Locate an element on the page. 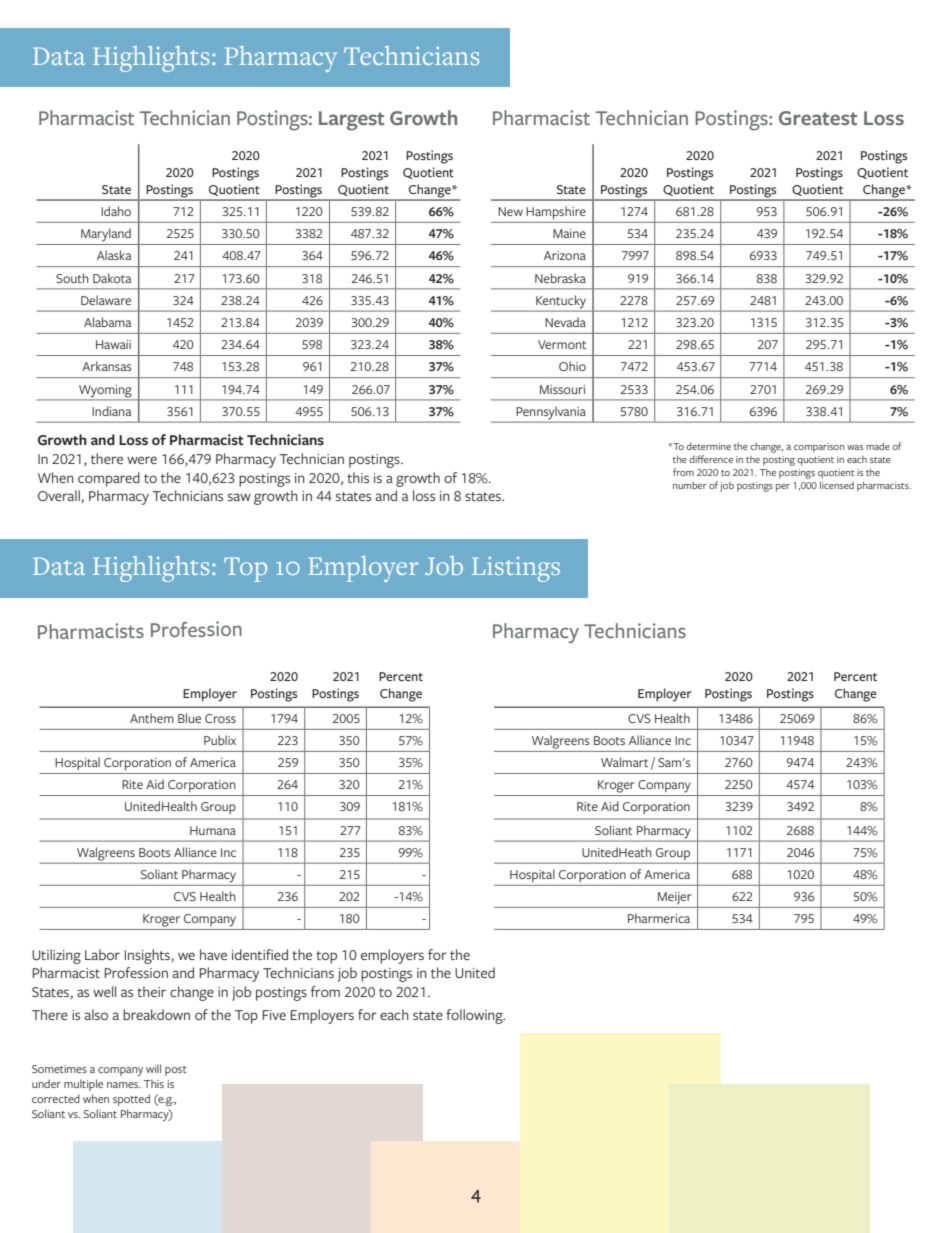 The height and width of the image is (1233, 952). Meijer is located at coordinates (675, 898).
